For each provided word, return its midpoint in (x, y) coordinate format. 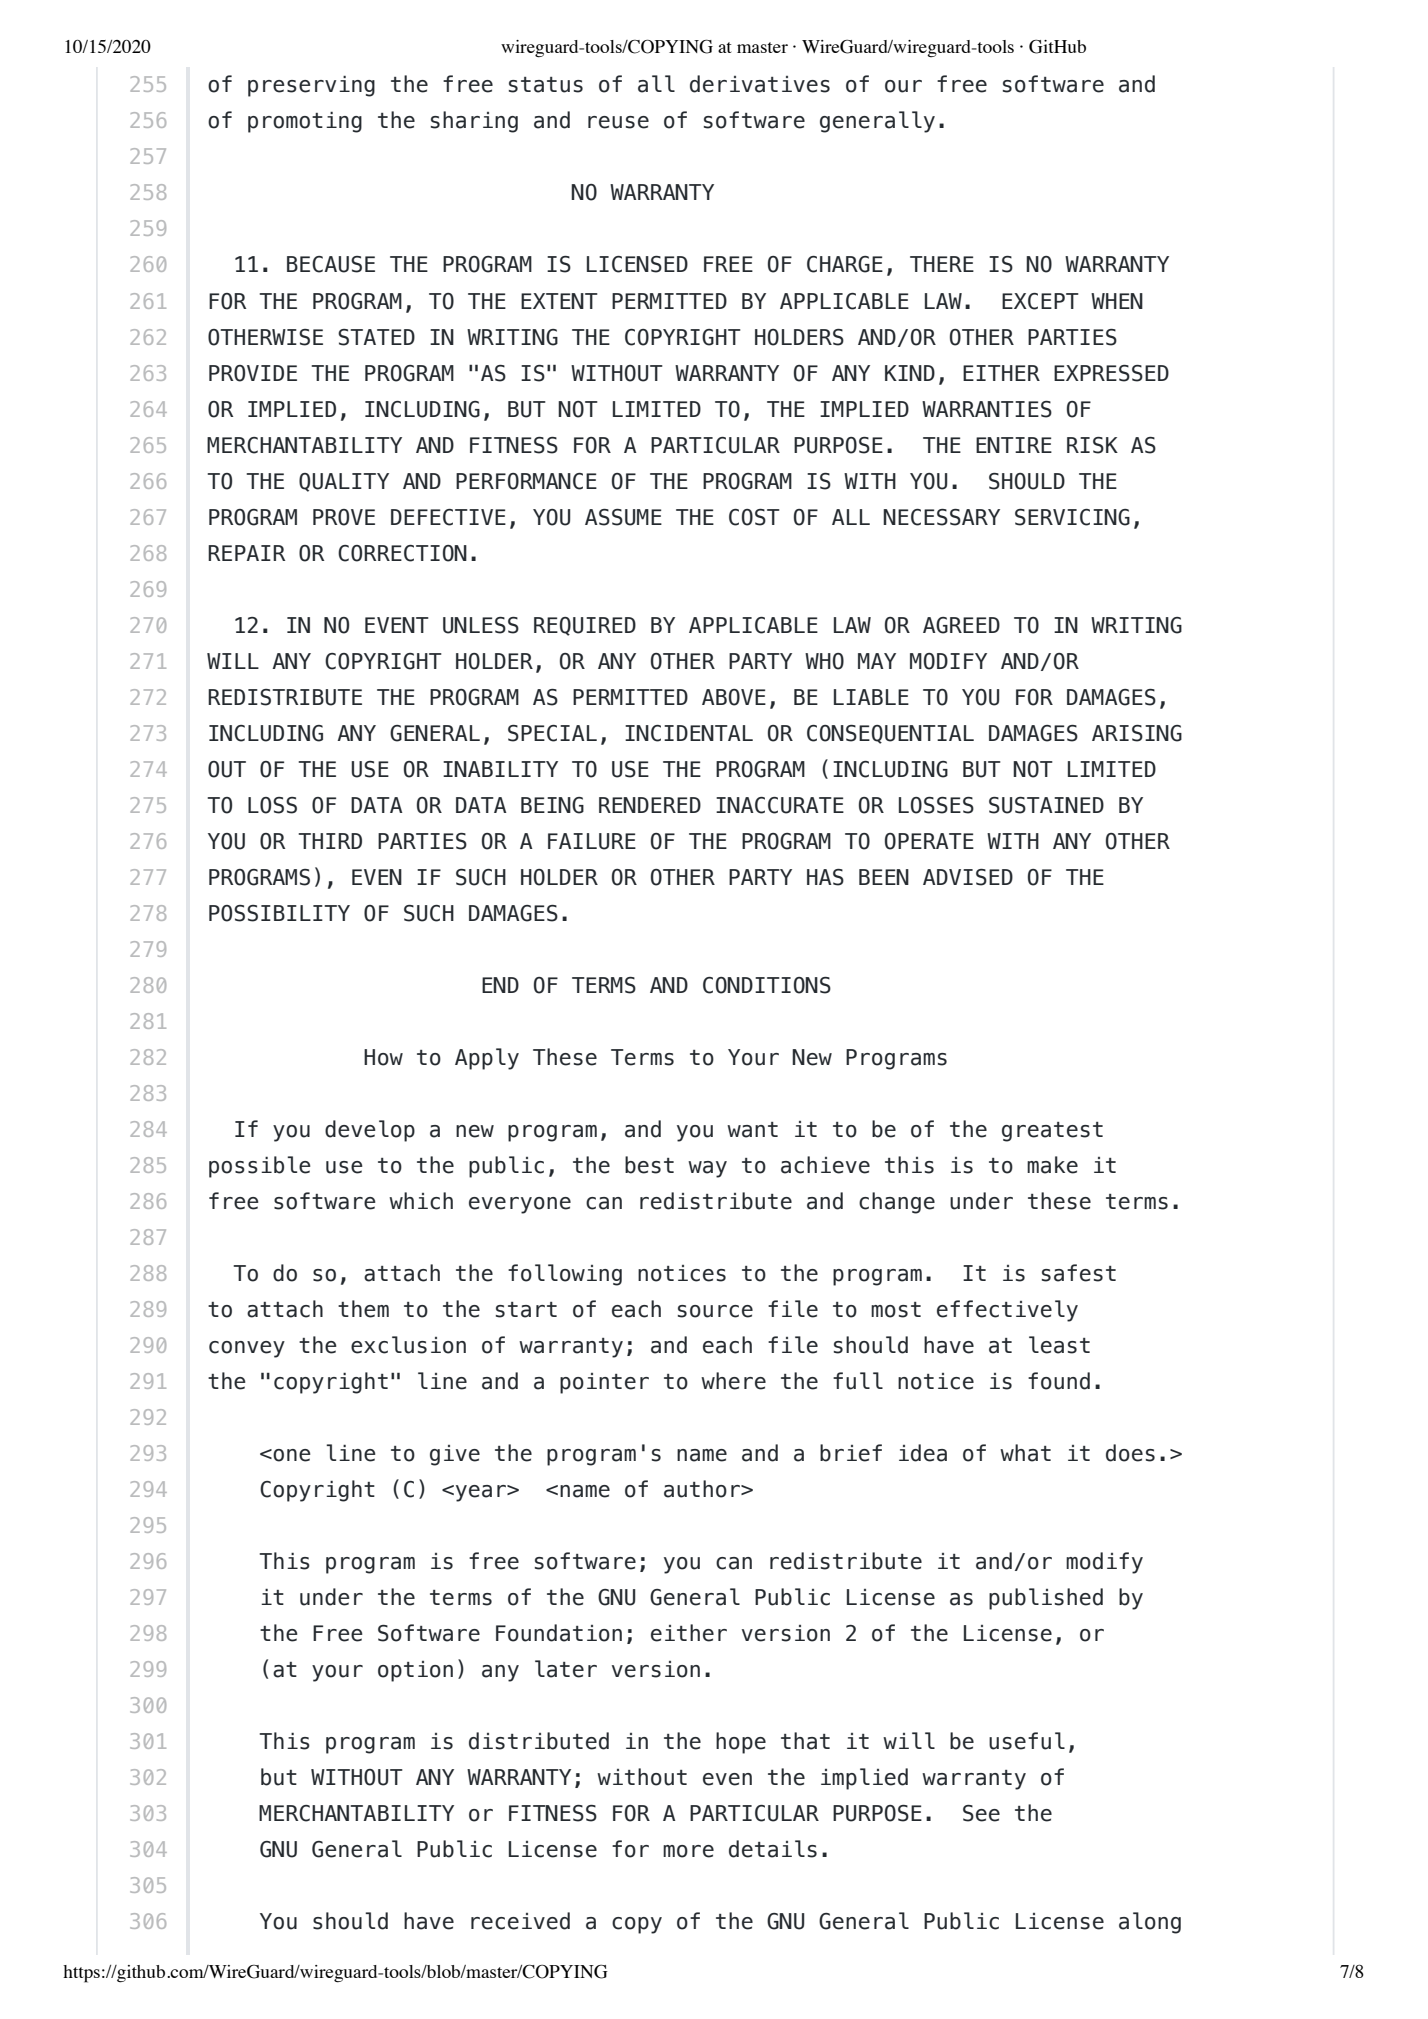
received (520, 1921)
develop (370, 1131)
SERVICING (1072, 517)
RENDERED (650, 805)
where (733, 1381)
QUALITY (344, 482)
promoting (305, 122)
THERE (942, 264)
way (707, 1169)
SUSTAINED (1046, 805)
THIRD (330, 841)
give (455, 1455)
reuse (618, 122)
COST (754, 517)
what (1025, 1453)
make (1052, 1165)
